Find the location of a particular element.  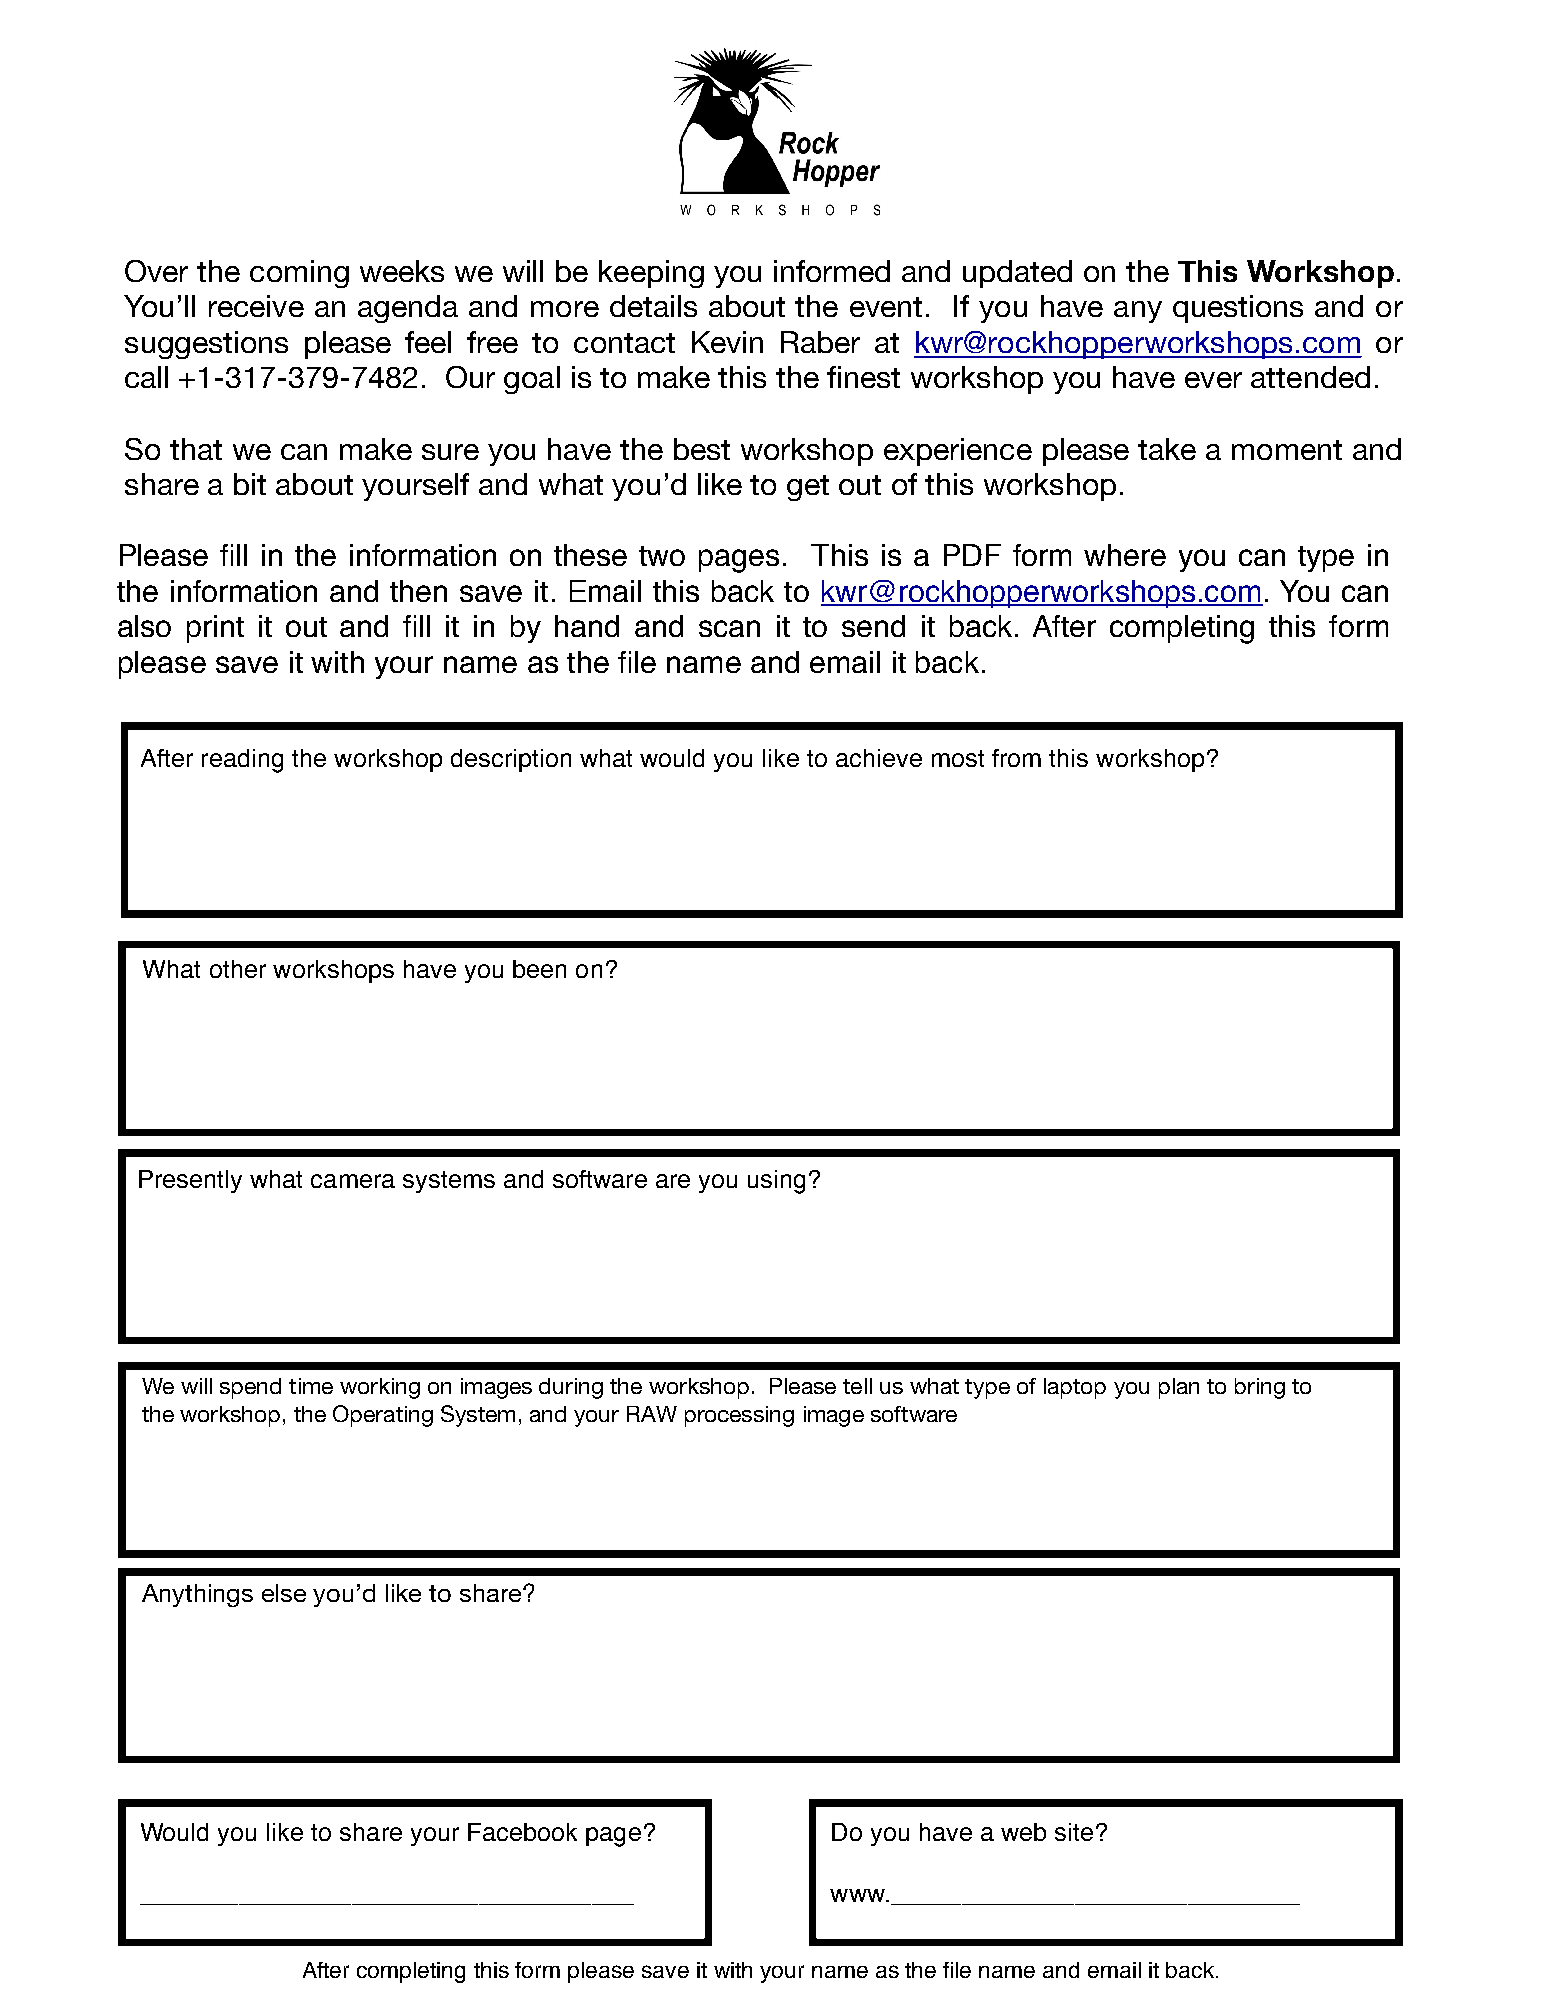

Kevin is located at coordinates (727, 342).
